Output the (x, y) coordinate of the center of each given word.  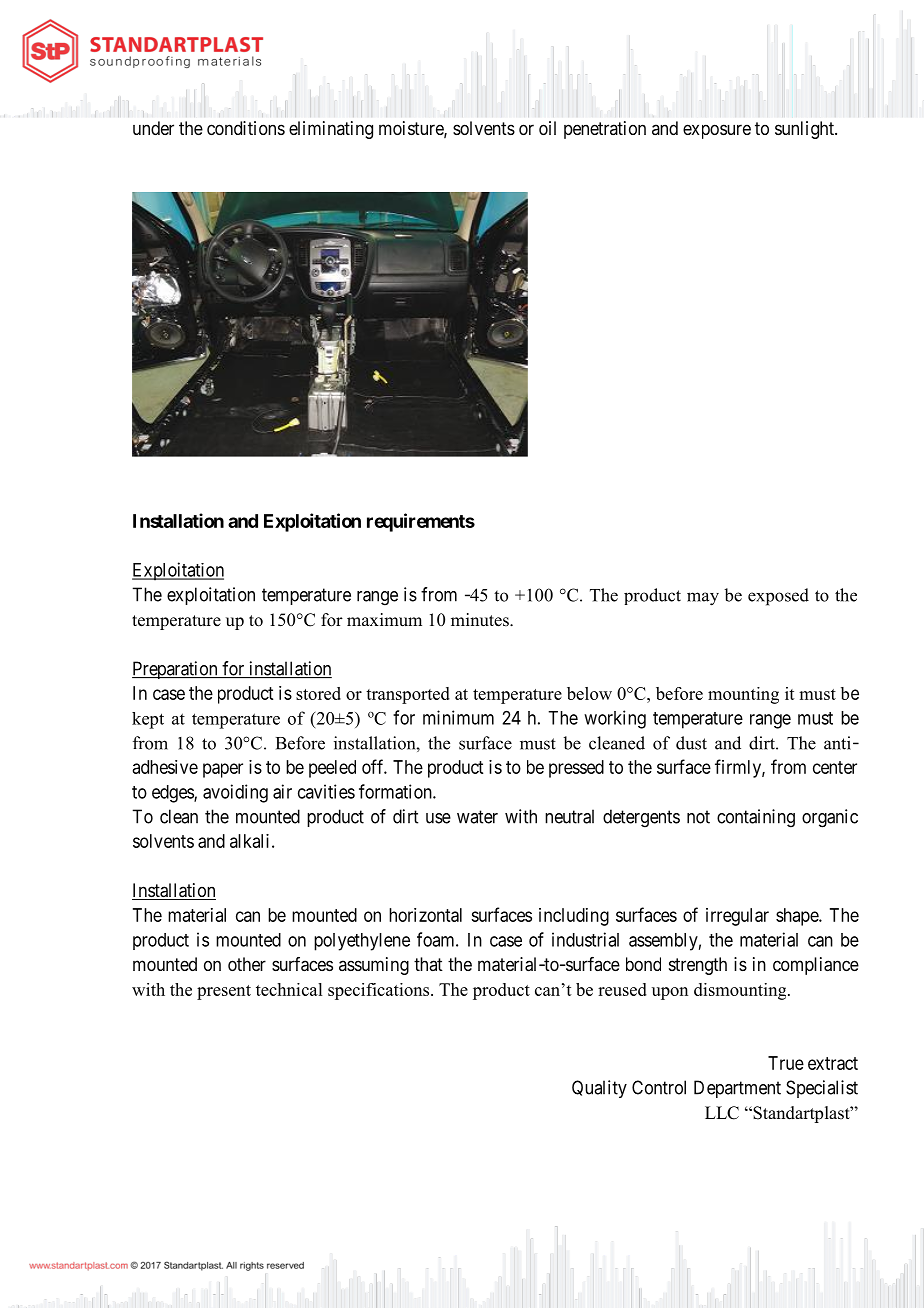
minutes (481, 620)
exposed (778, 597)
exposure (717, 131)
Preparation (176, 670)
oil (547, 128)
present (224, 992)
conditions (246, 128)
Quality (599, 1089)
